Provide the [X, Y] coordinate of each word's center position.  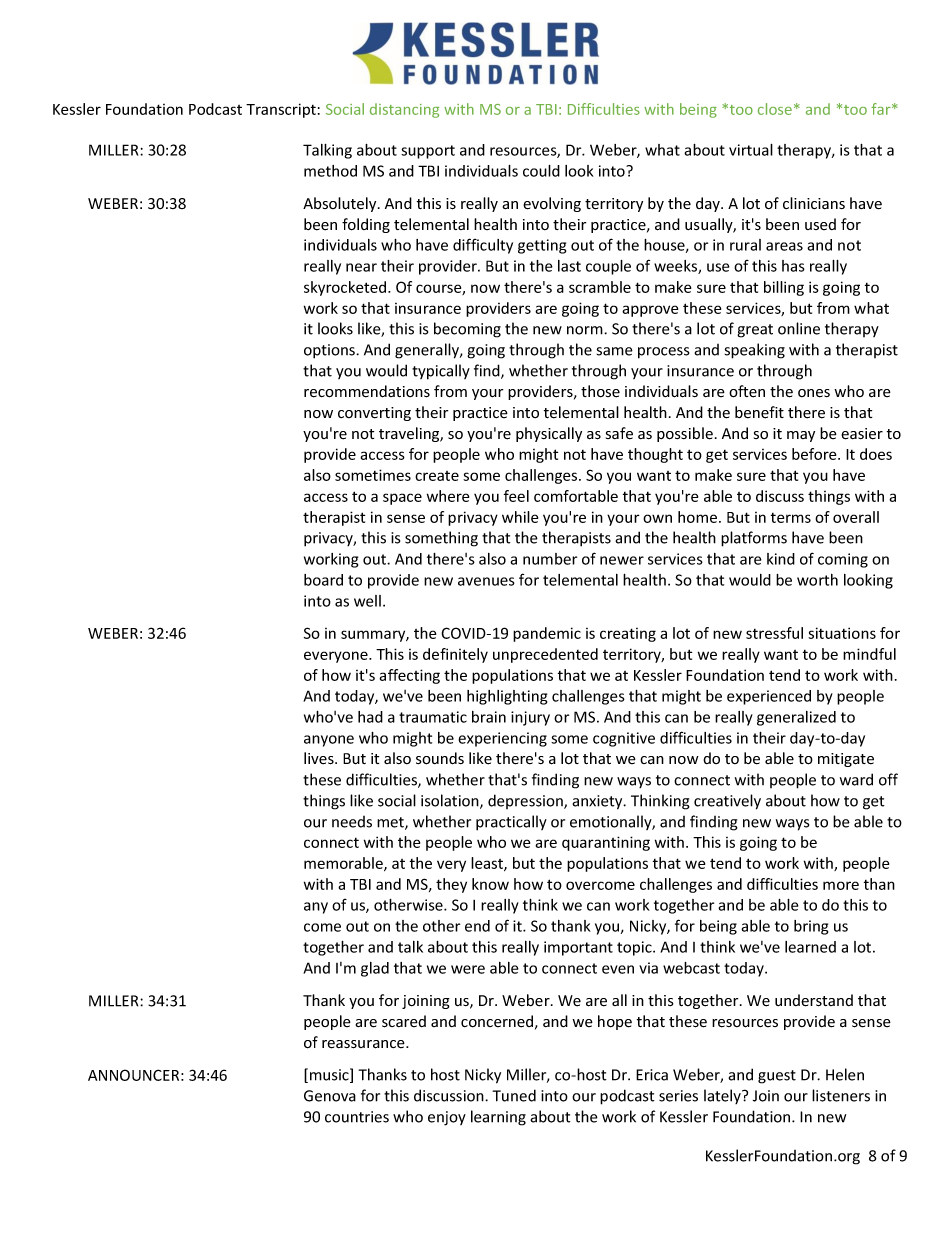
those [600, 391]
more [841, 885]
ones [814, 393]
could [541, 171]
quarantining [606, 843]
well [367, 601]
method [330, 171]
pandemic [547, 634]
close [775, 109]
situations [842, 633]
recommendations [367, 391]
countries [357, 1117]
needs [352, 822]
